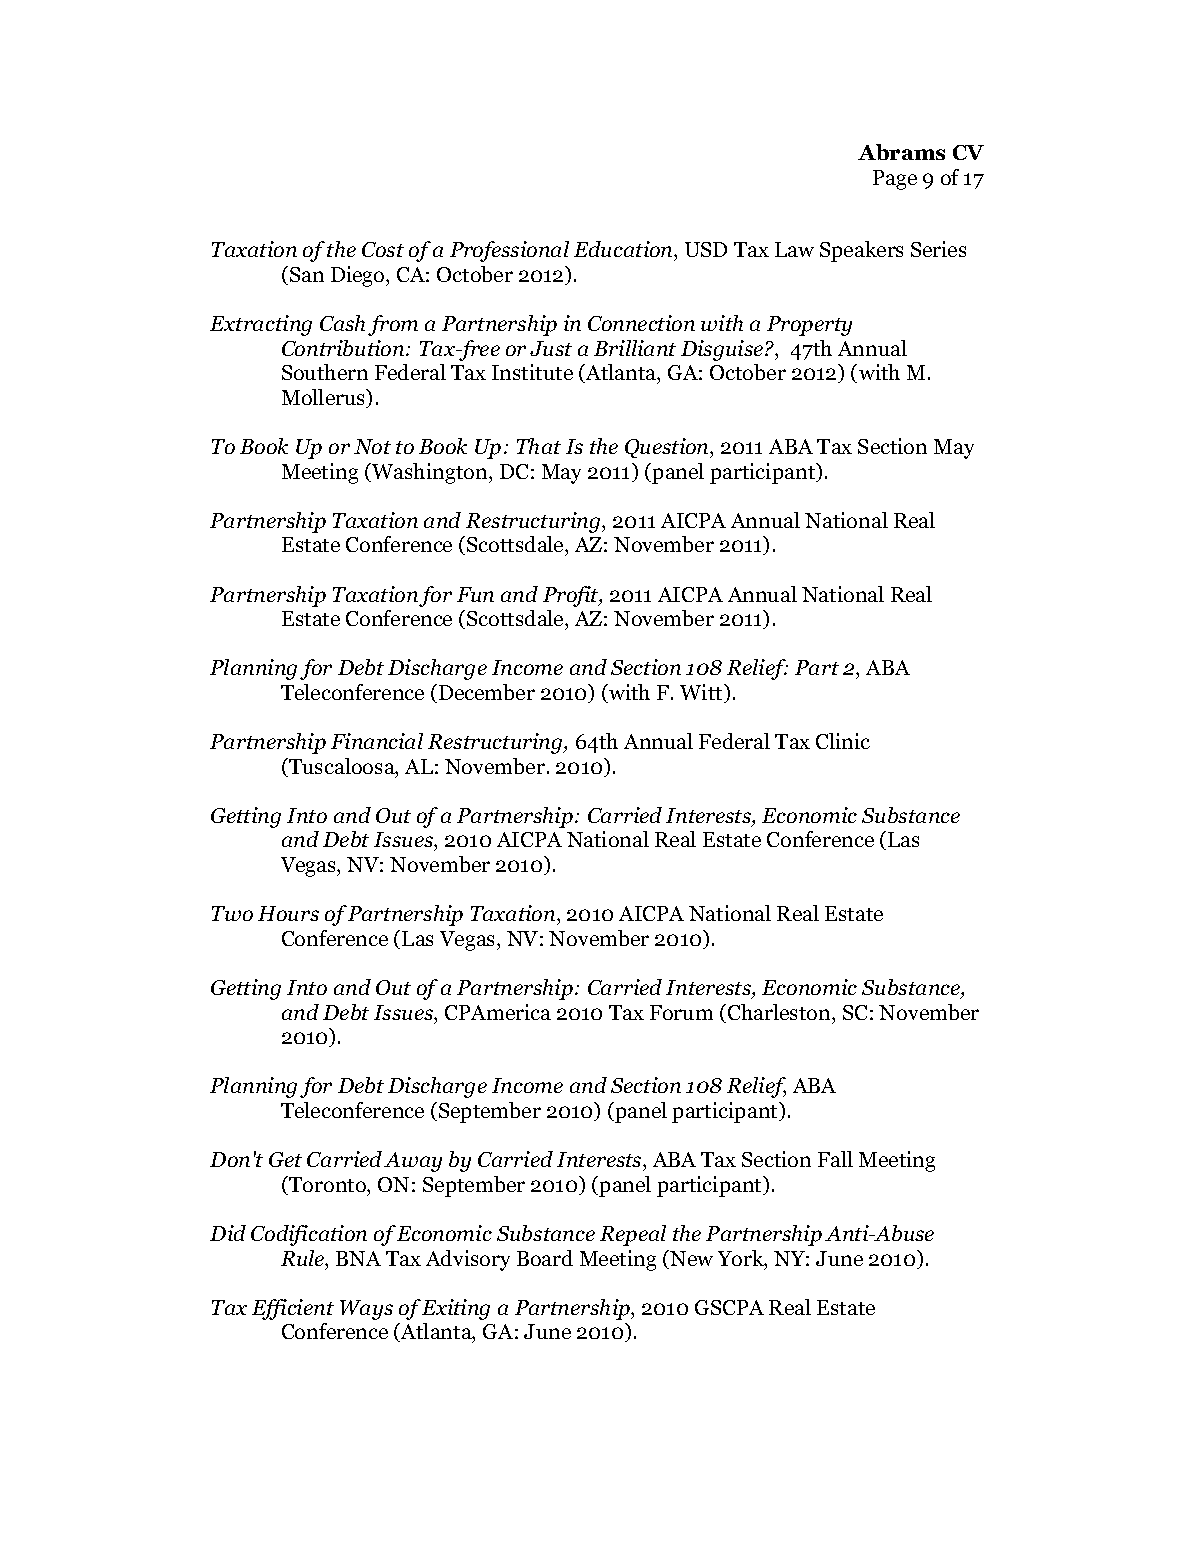 The image size is (1195, 1546). What do you see at coordinates (288, 913) in the screenshot?
I see `Hours` at bounding box center [288, 913].
